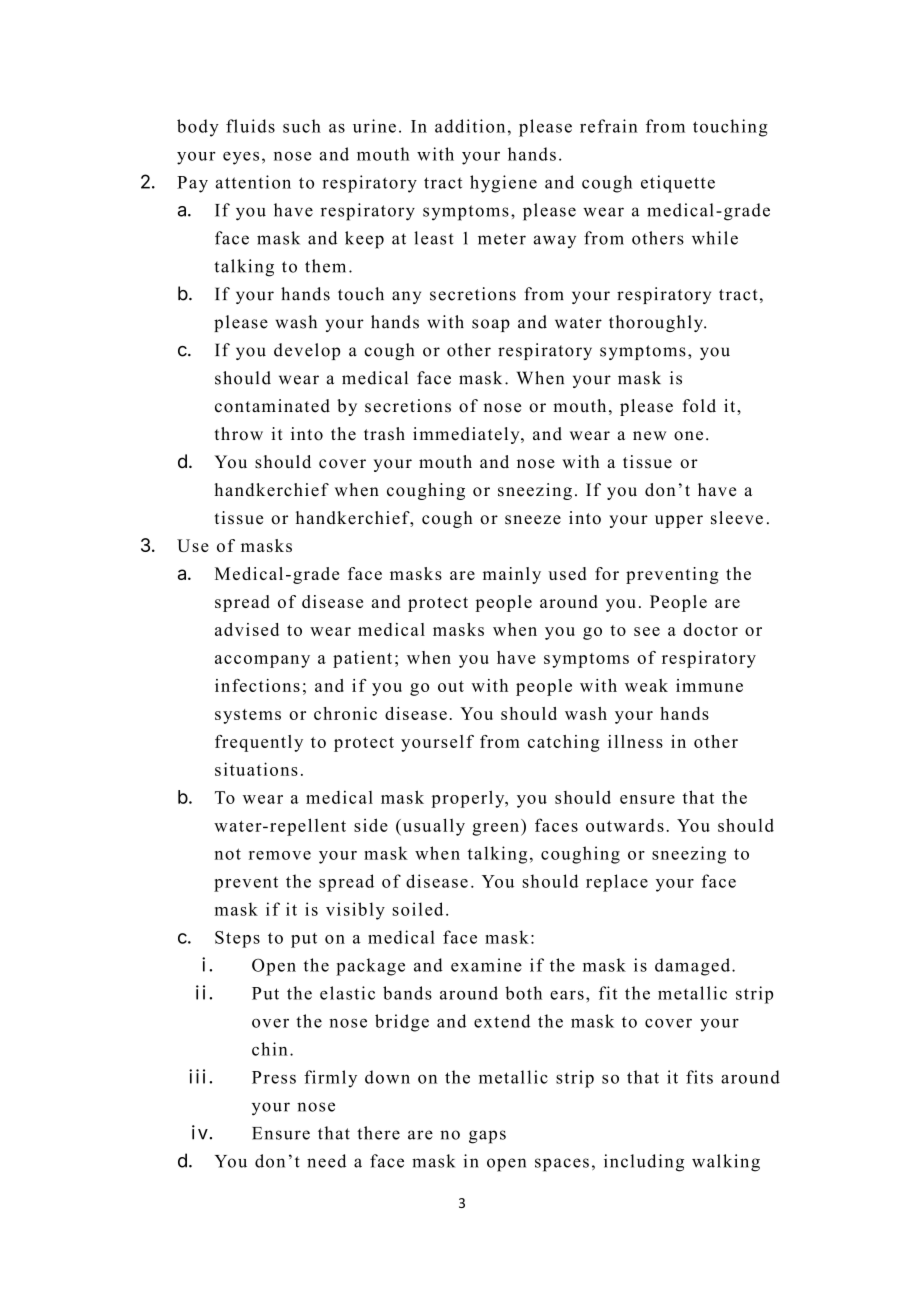  What do you see at coordinates (657, 323) in the screenshot?
I see `thoroughly` at bounding box center [657, 323].
